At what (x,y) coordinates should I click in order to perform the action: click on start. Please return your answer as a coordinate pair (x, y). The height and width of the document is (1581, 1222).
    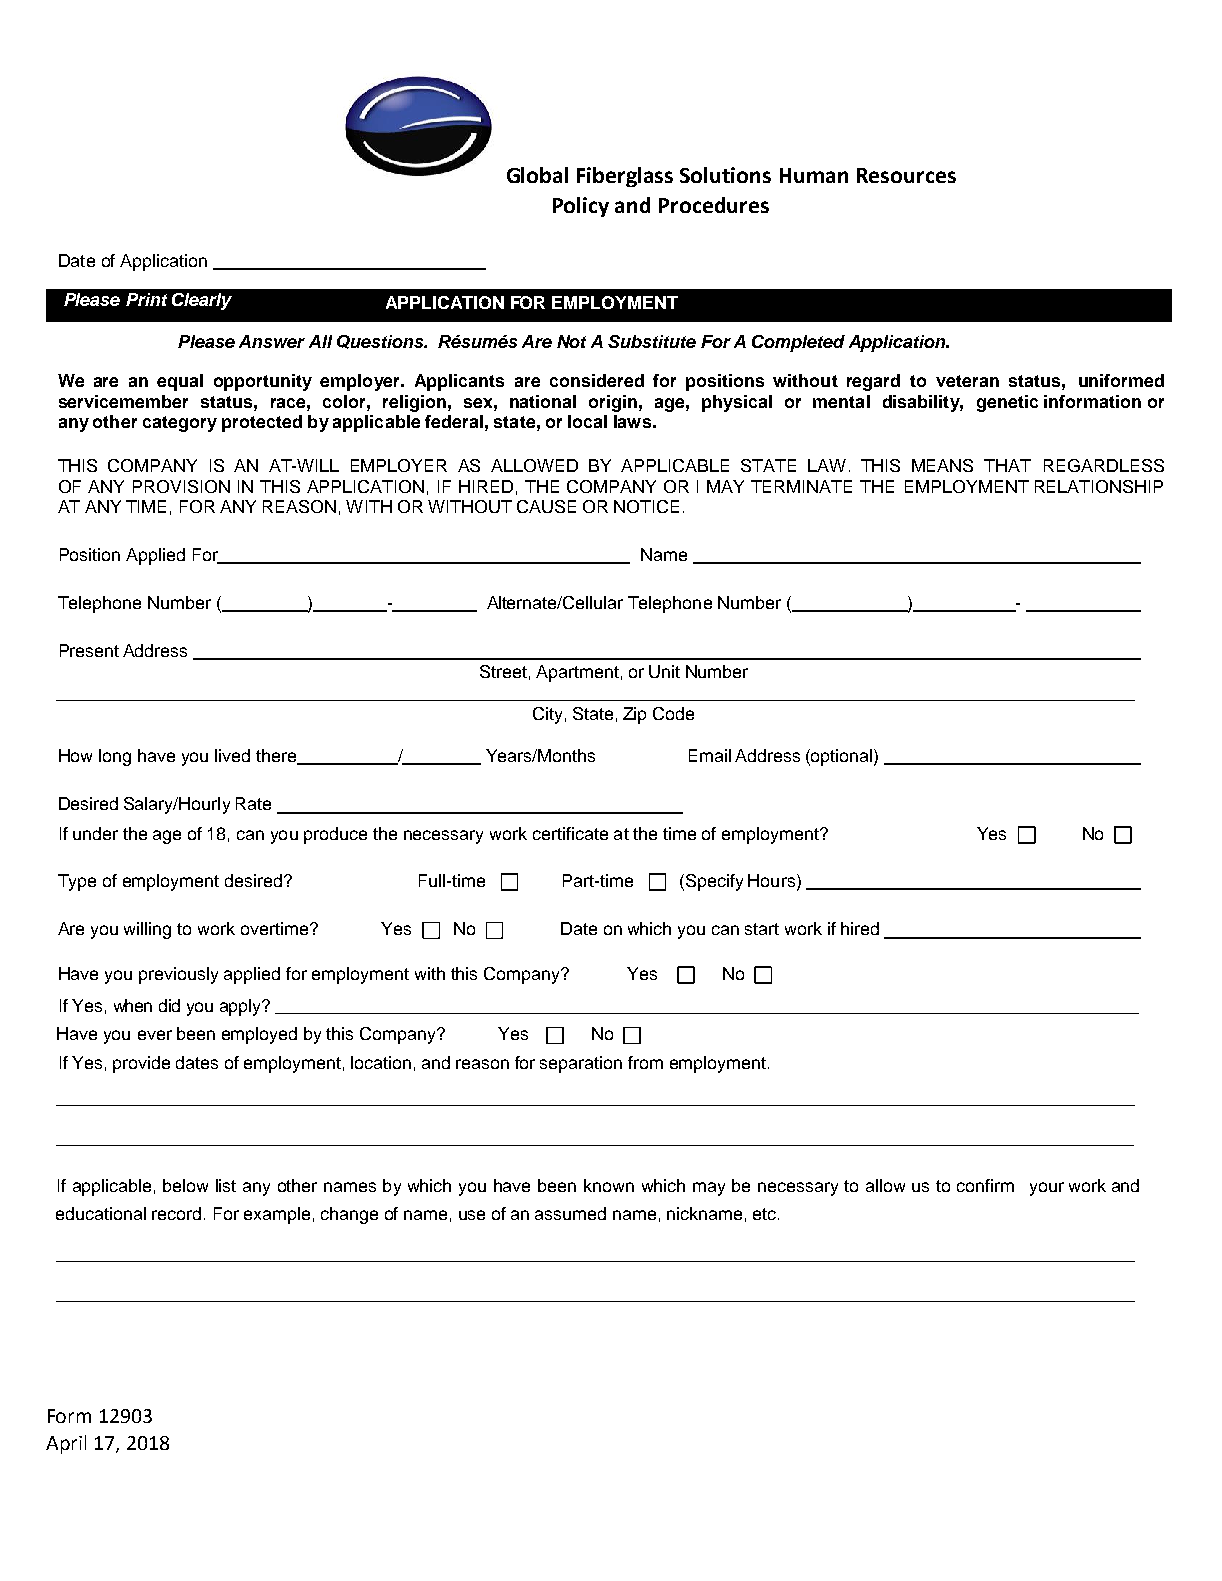
    Looking at the image, I should click on (762, 929).
